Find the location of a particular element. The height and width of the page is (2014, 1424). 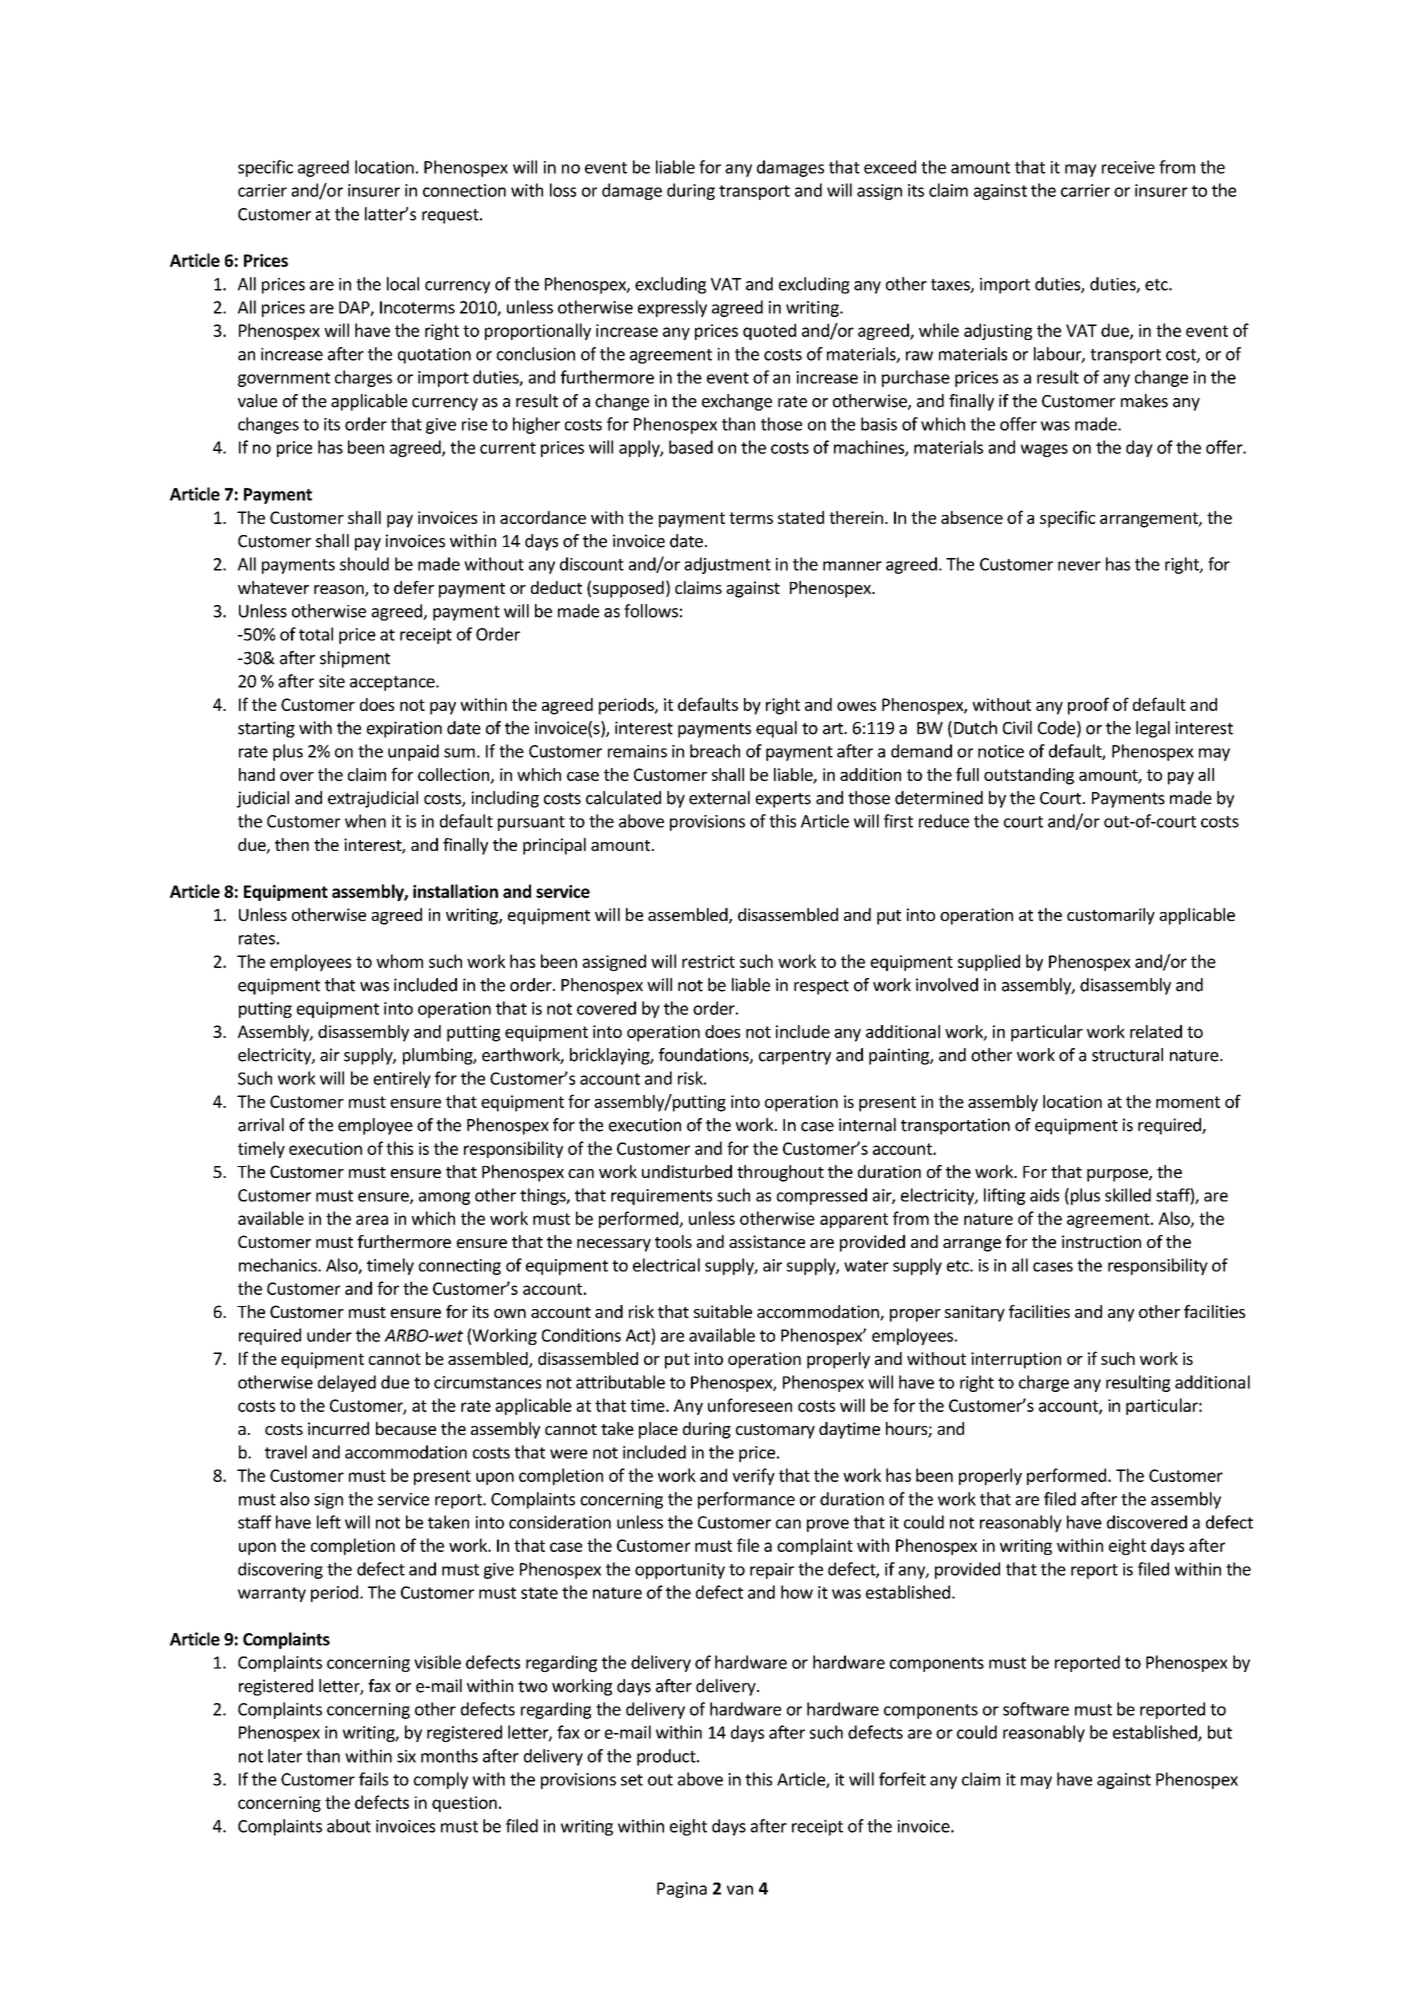

never is located at coordinates (1079, 566).
